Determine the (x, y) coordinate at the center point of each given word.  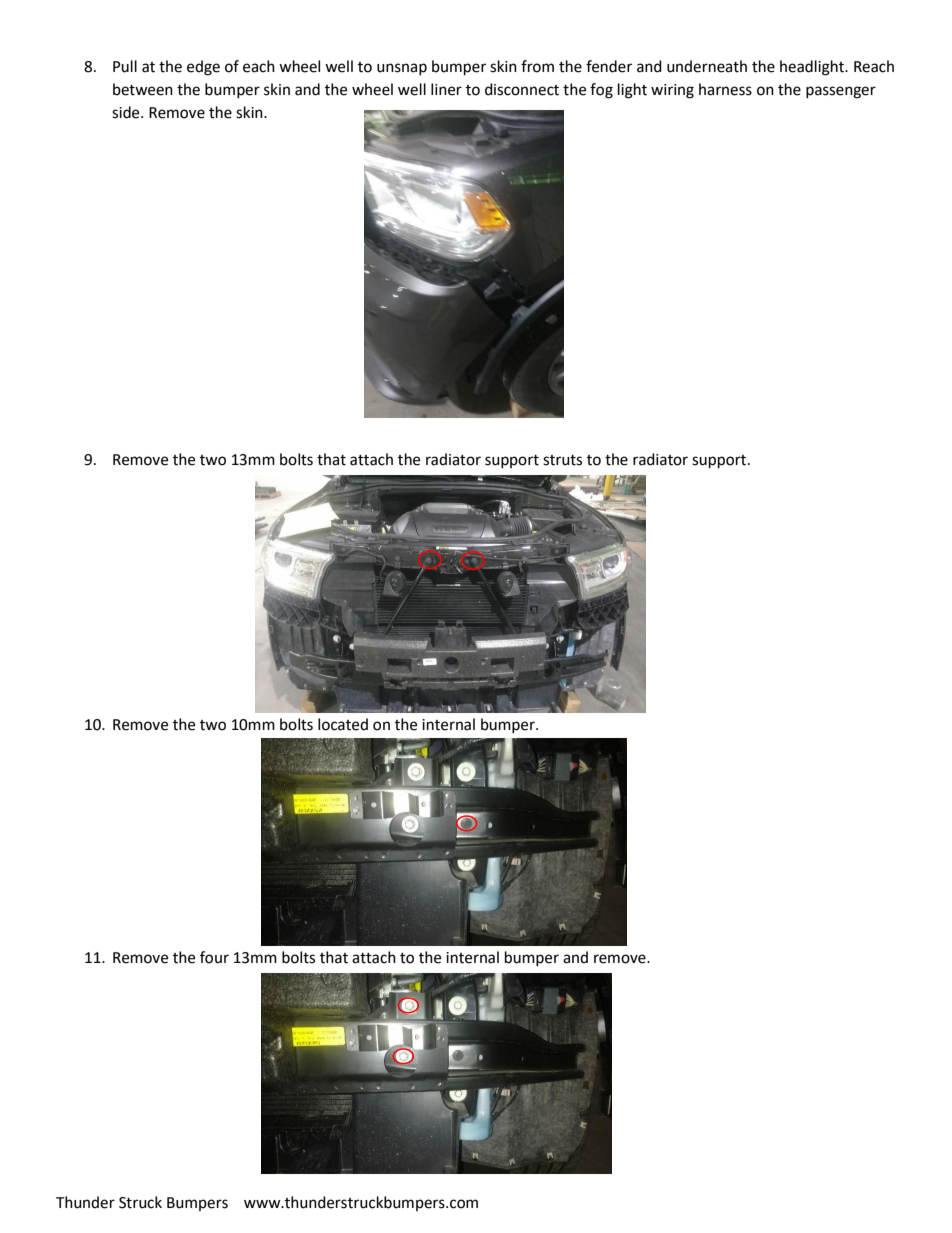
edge (203, 68)
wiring (672, 91)
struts (562, 460)
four (214, 957)
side (127, 112)
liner (446, 89)
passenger (841, 92)
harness (725, 89)
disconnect (522, 89)
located (343, 724)
